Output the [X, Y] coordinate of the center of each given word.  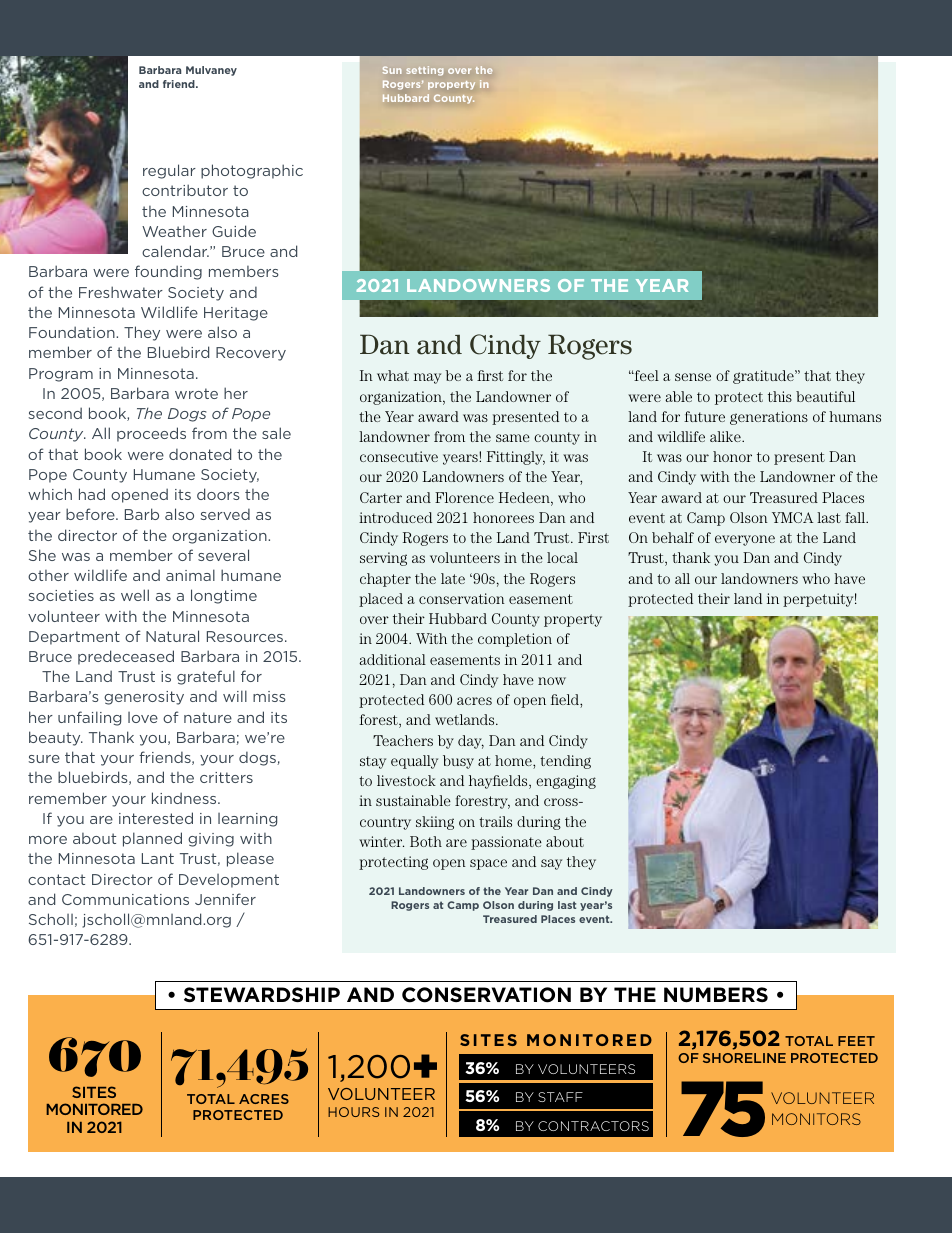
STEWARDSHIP [262, 994]
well [135, 595]
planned [152, 839]
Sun [392, 70]
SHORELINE [744, 1058]
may [427, 378]
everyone [745, 540]
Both [426, 841]
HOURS [353, 1112]
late [453, 578]
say [551, 864]
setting [425, 70]
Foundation [73, 332]
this [780, 396]
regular [169, 171]
